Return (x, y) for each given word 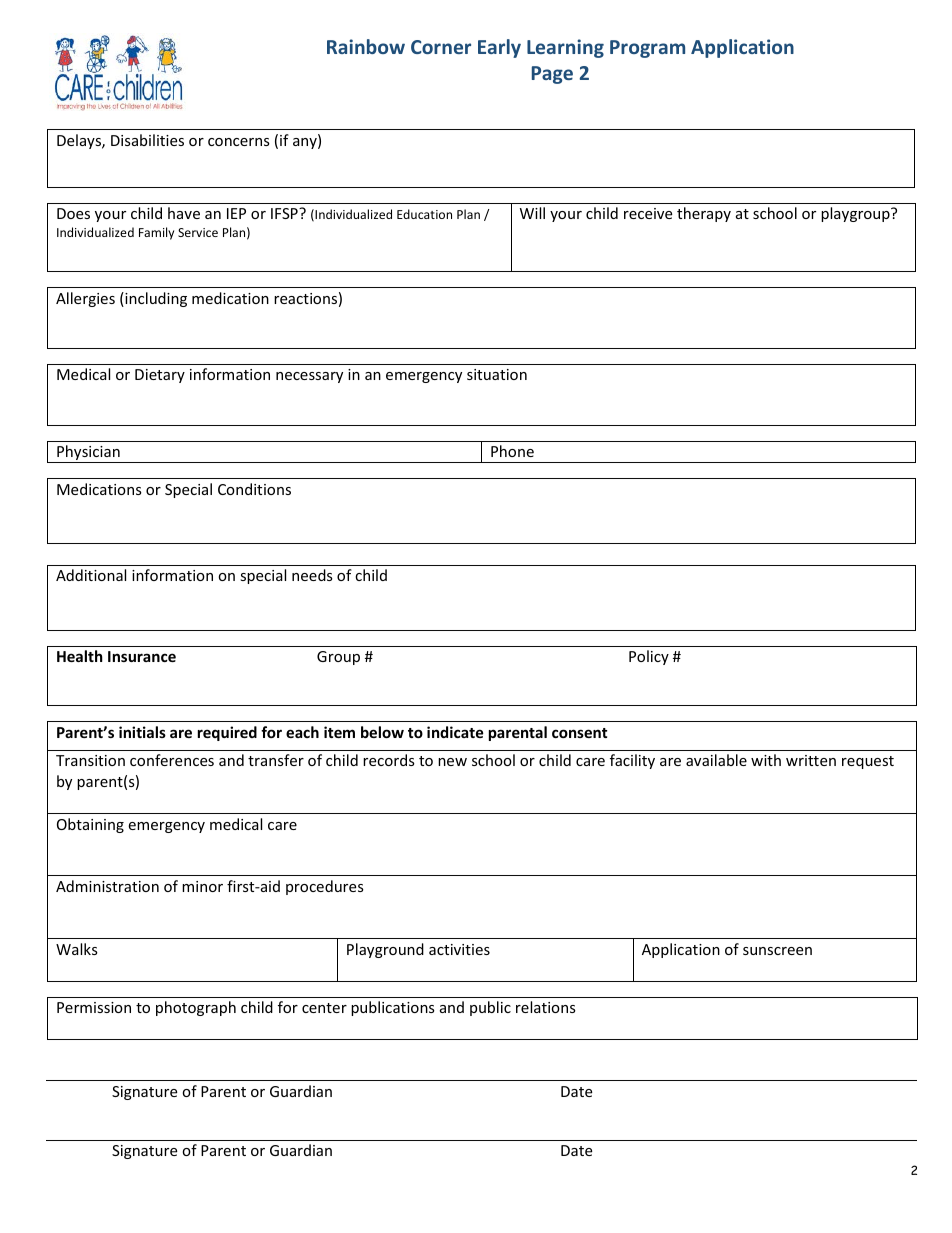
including (155, 299)
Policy (649, 657)
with (766, 760)
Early (499, 48)
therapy (704, 214)
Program (647, 49)
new (452, 762)
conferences (172, 760)
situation (497, 374)
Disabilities (147, 140)
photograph (196, 1008)
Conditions (254, 489)
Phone (512, 451)
